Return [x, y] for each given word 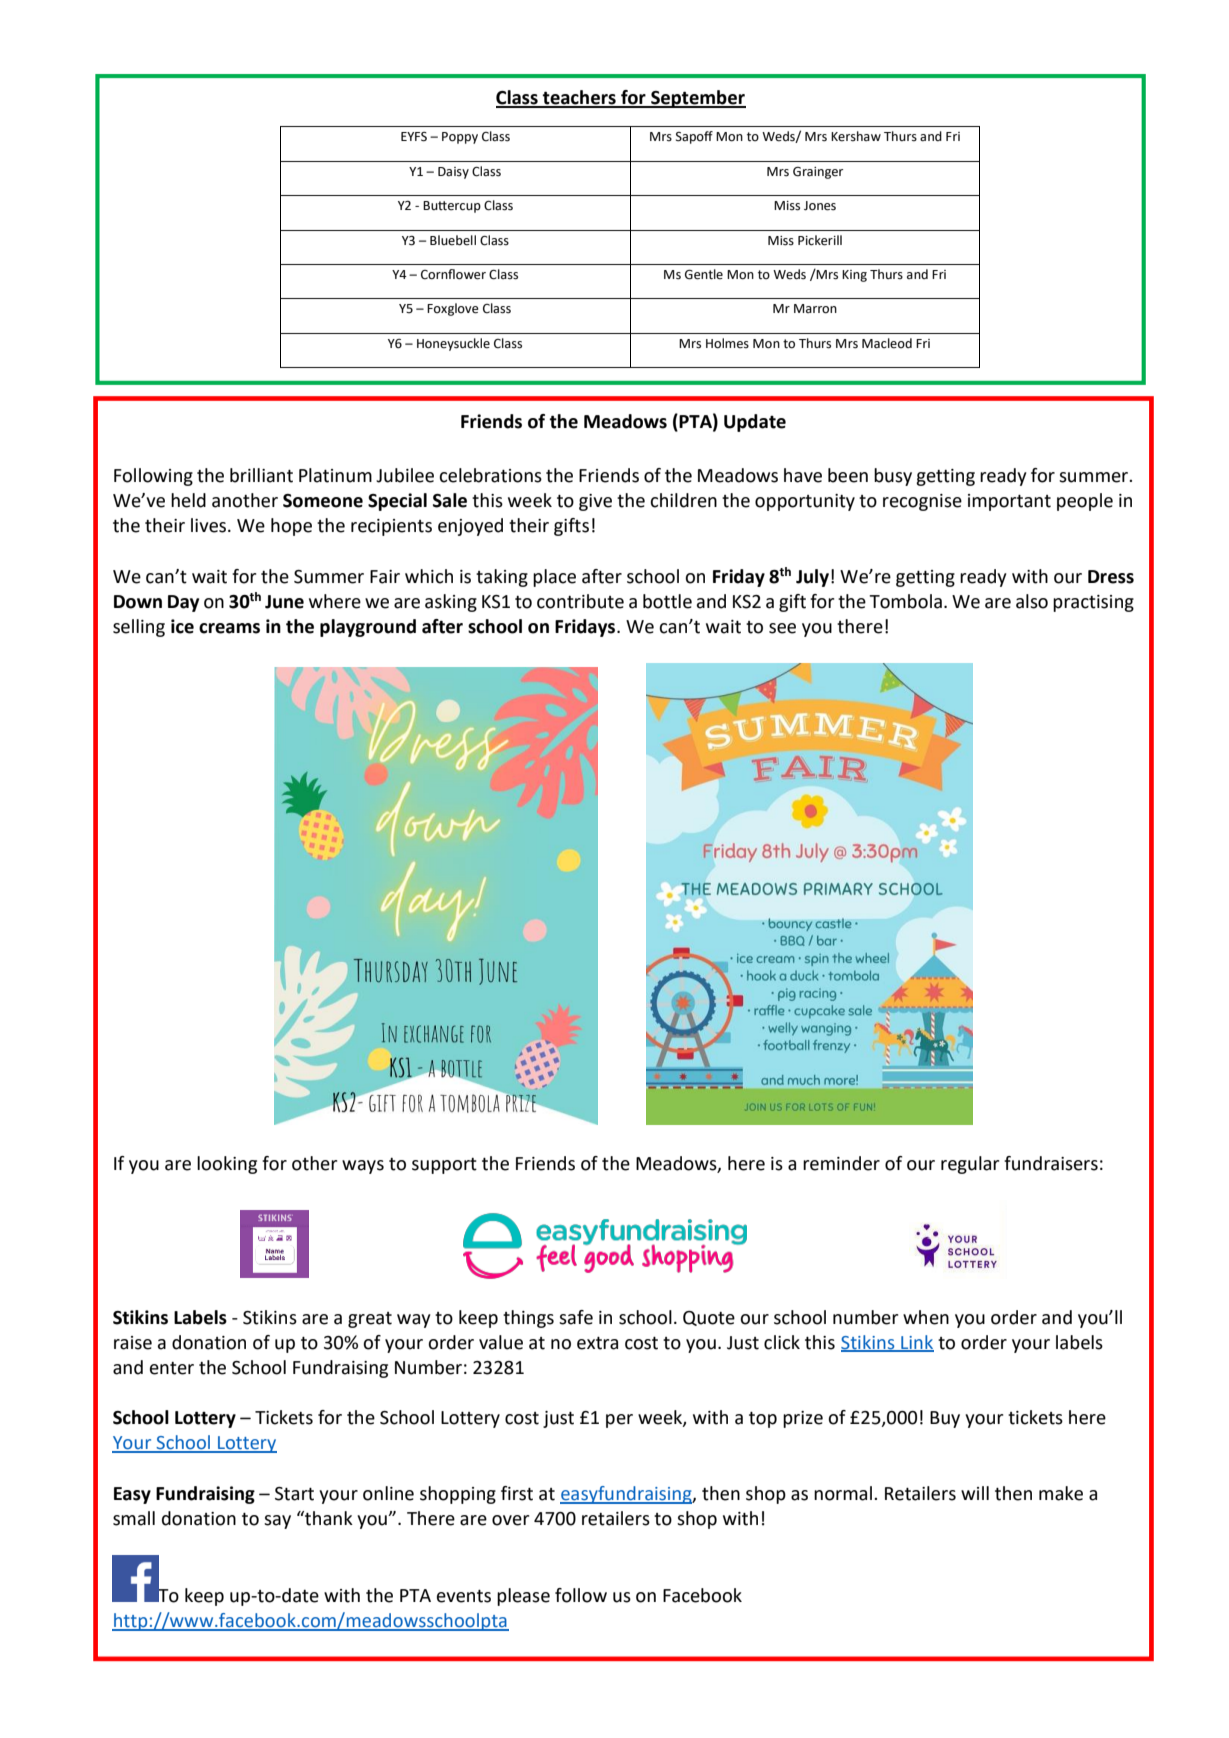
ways [363, 1167]
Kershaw [856, 136]
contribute [580, 601]
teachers [579, 98]
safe [576, 1317]
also [1032, 601]
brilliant [261, 475]
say [277, 1522]
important [1009, 502]
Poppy [460, 138]
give [595, 502]
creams [229, 628]
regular [970, 1165]
